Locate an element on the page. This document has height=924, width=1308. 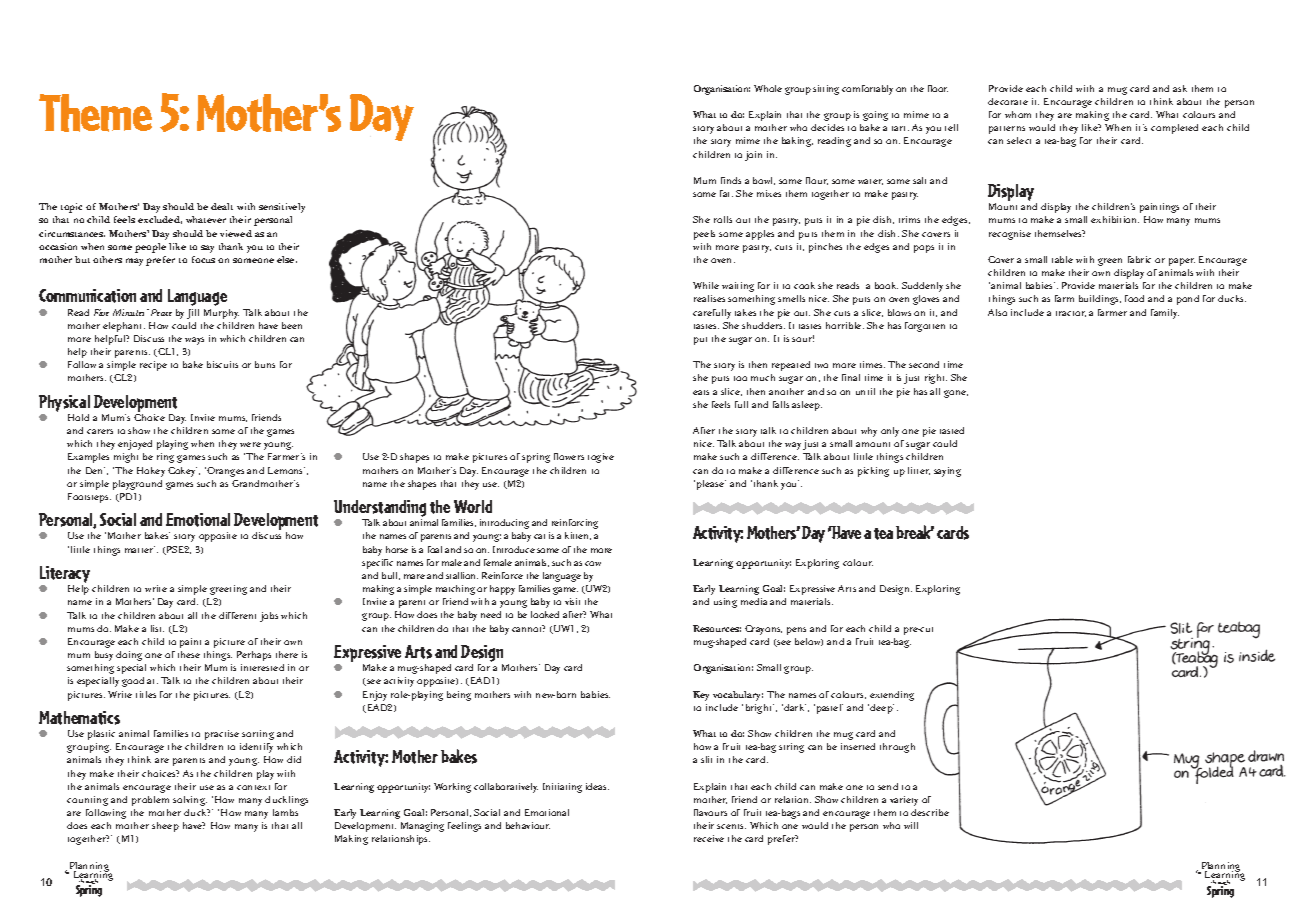
greeting is located at coordinates (228, 590).
